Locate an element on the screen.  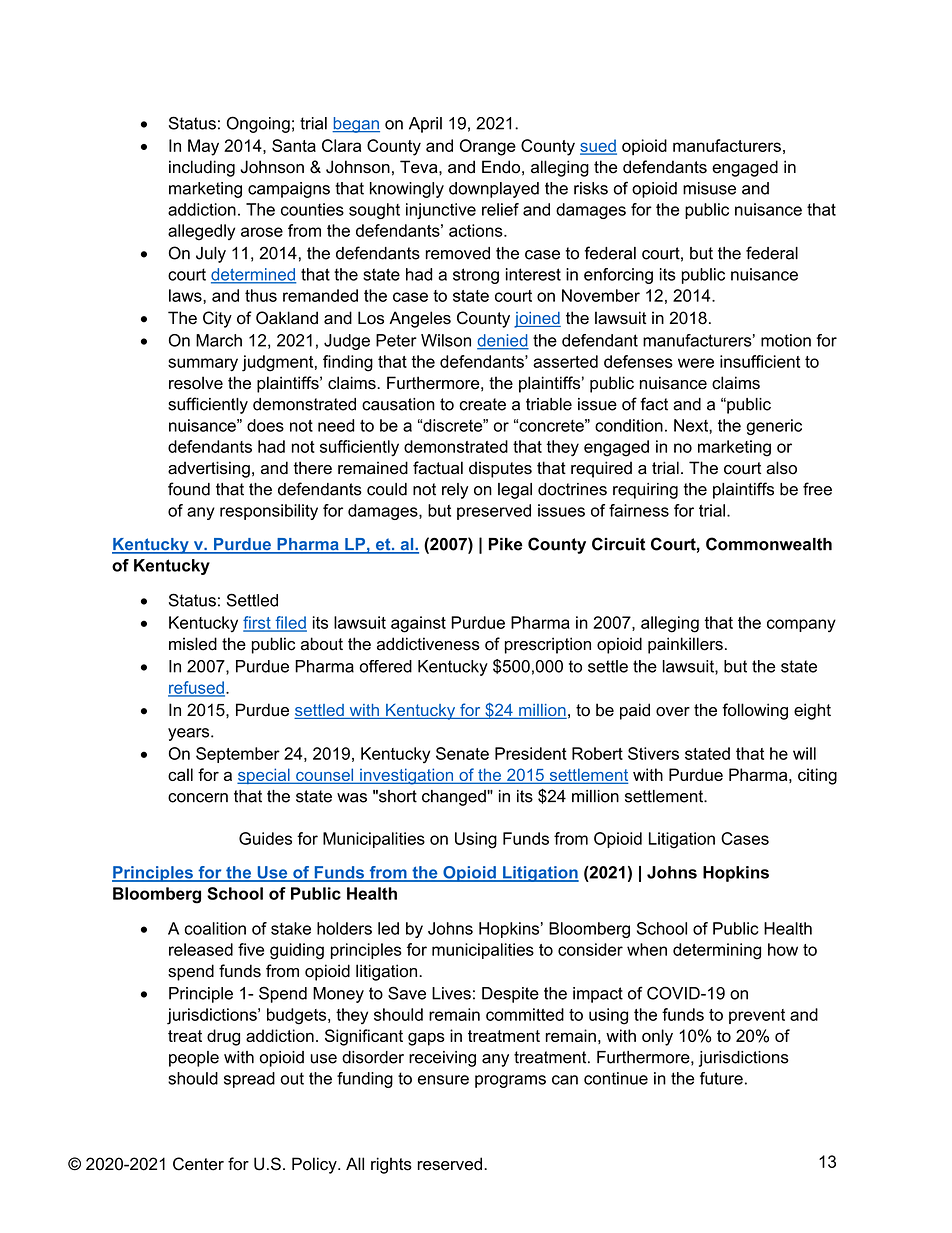
misuse is located at coordinates (709, 188).
